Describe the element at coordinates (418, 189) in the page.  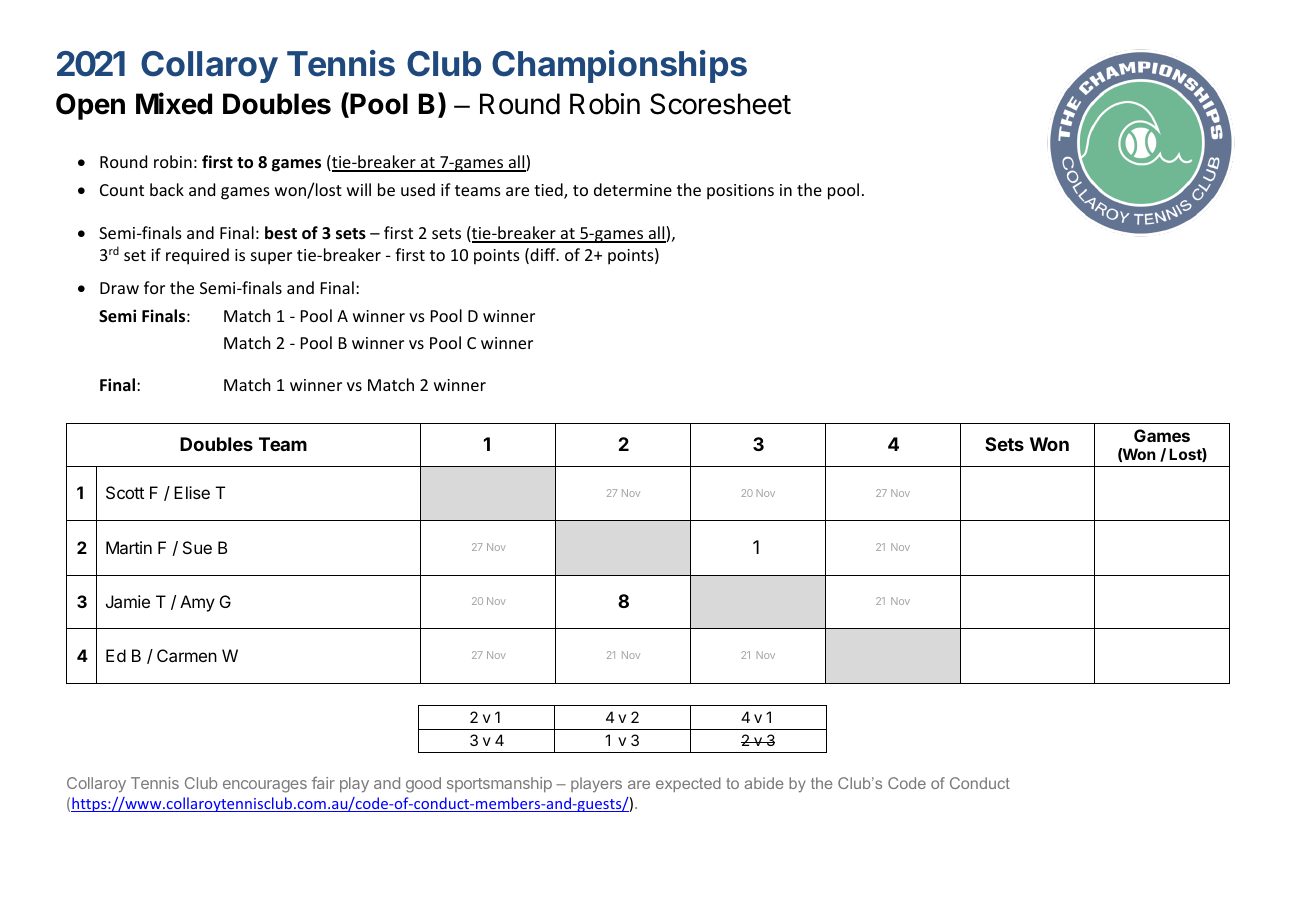
I see `used` at that location.
